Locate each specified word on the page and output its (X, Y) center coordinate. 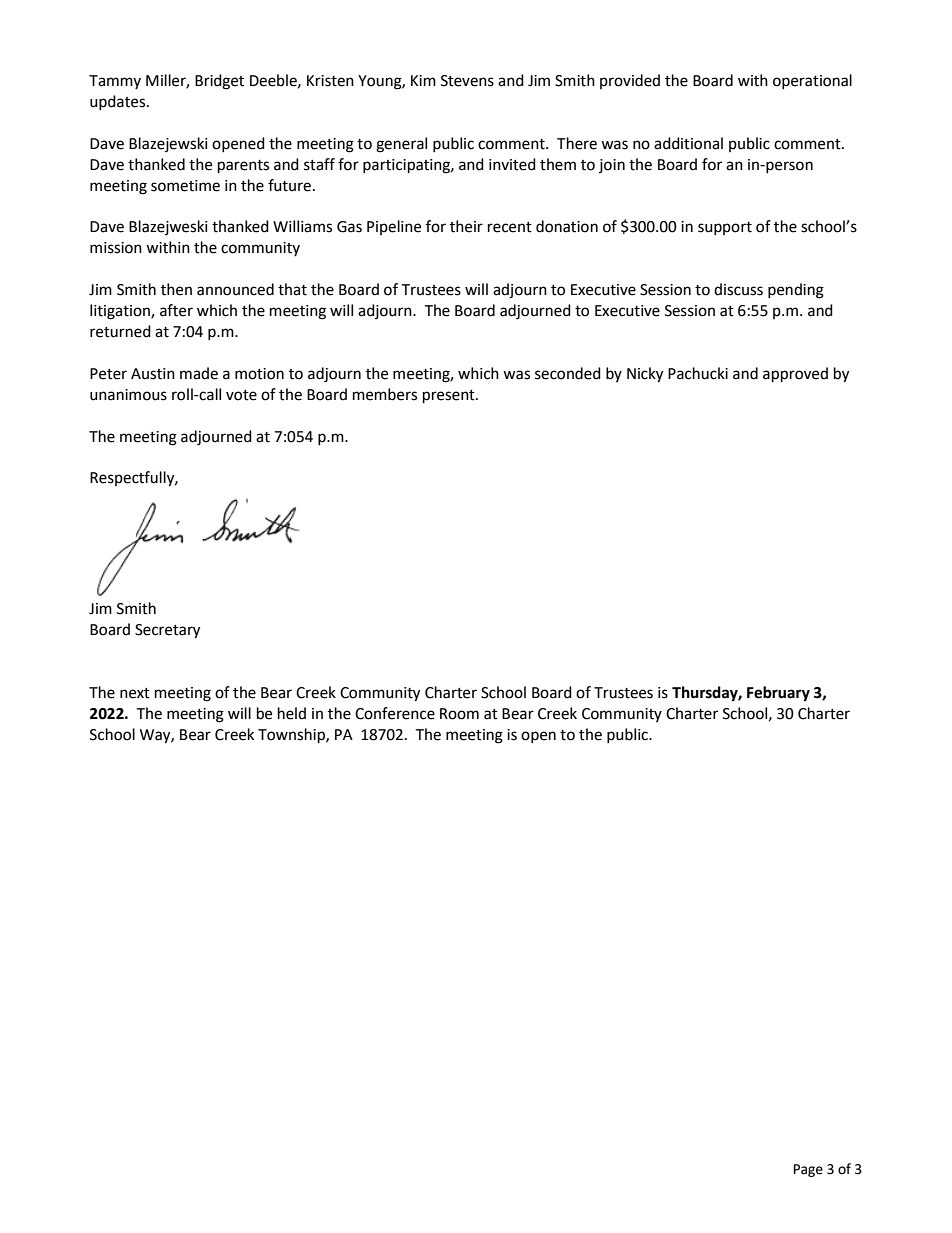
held (292, 713)
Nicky (645, 375)
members (385, 394)
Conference (395, 713)
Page (808, 1170)
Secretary (167, 631)
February (778, 694)
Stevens (467, 81)
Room (459, 714)
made (199, 373)
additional (688, 143)
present (450, 397)
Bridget (219, 82)
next (135, 693)
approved (795, 375)
